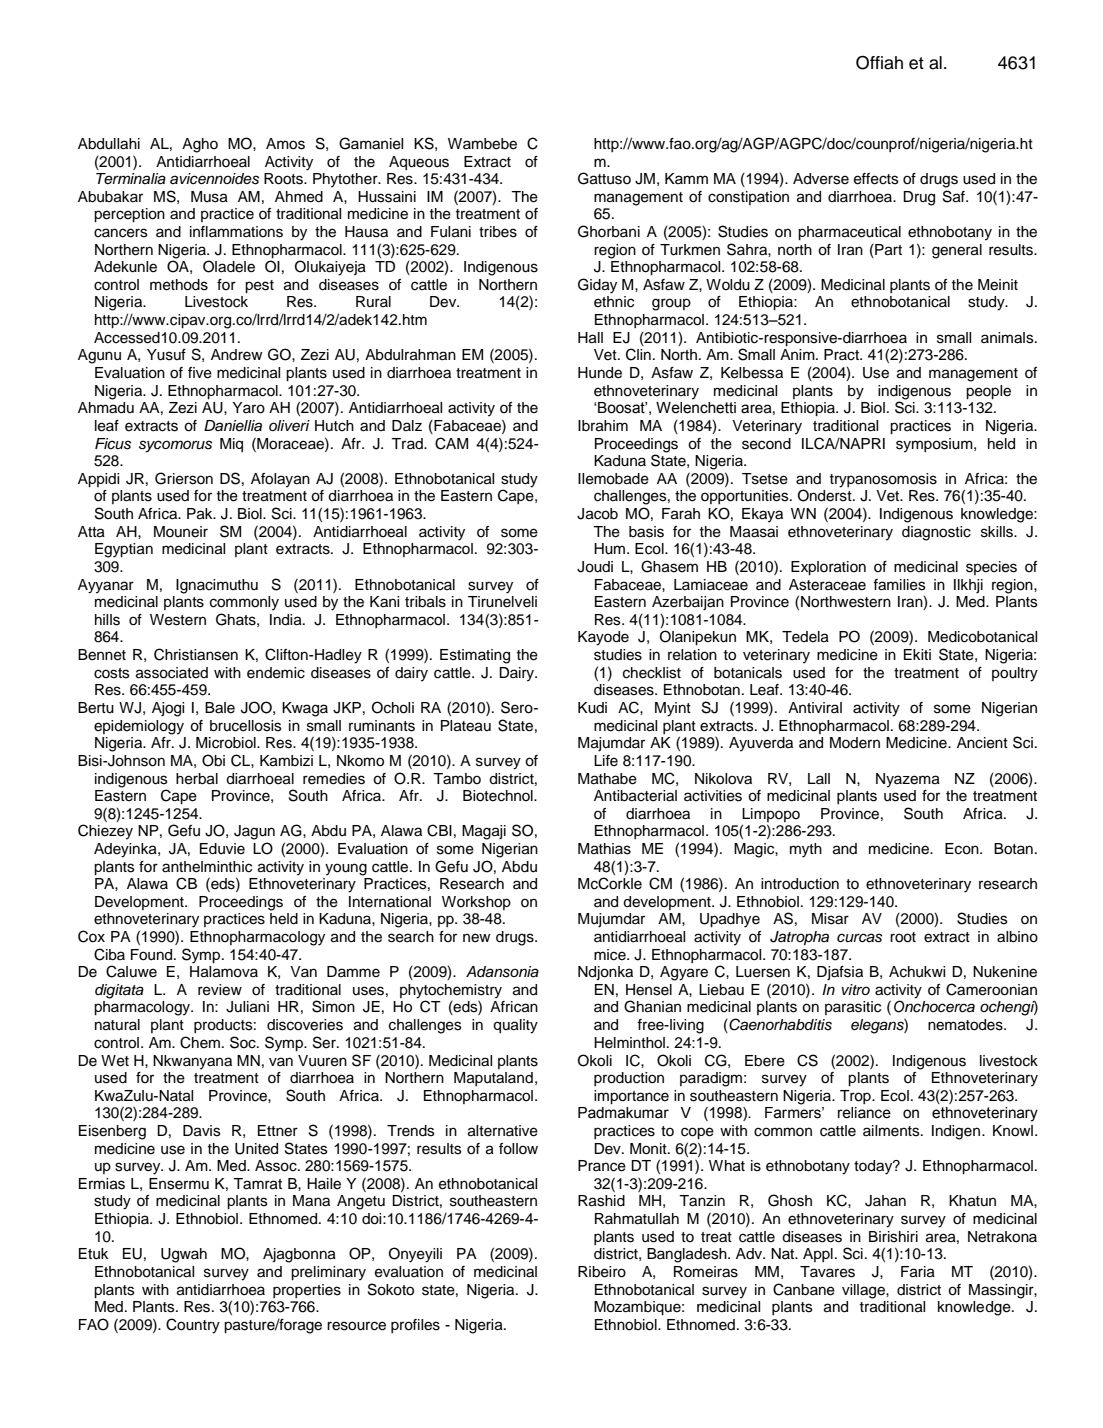  What do you see at coordinates (936, 533) in the document?
I see `diagnostic` at bounding box center [936, 533].
